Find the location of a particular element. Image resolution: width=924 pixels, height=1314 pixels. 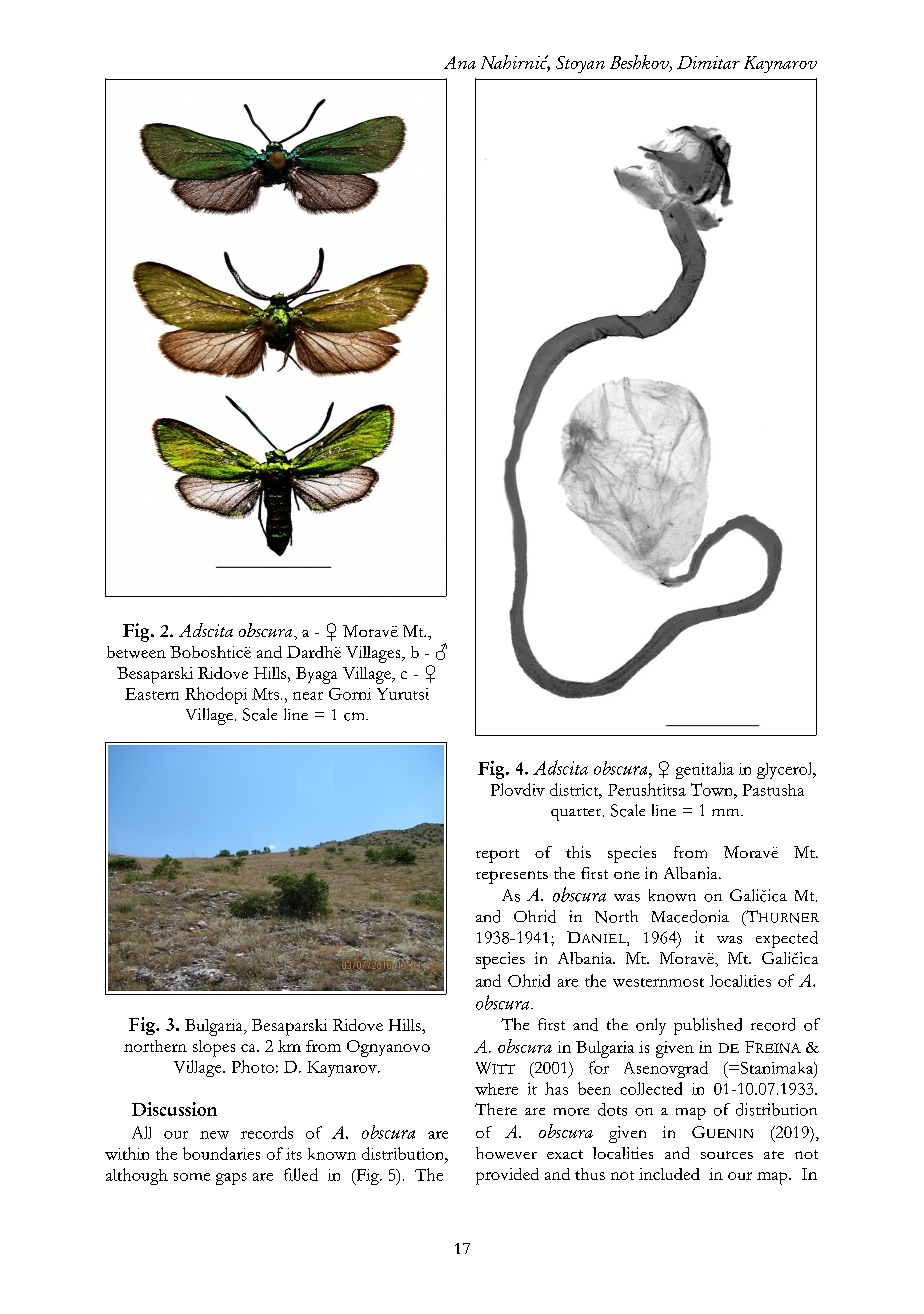

Plovdiv is located at coordinates (518, 789).
